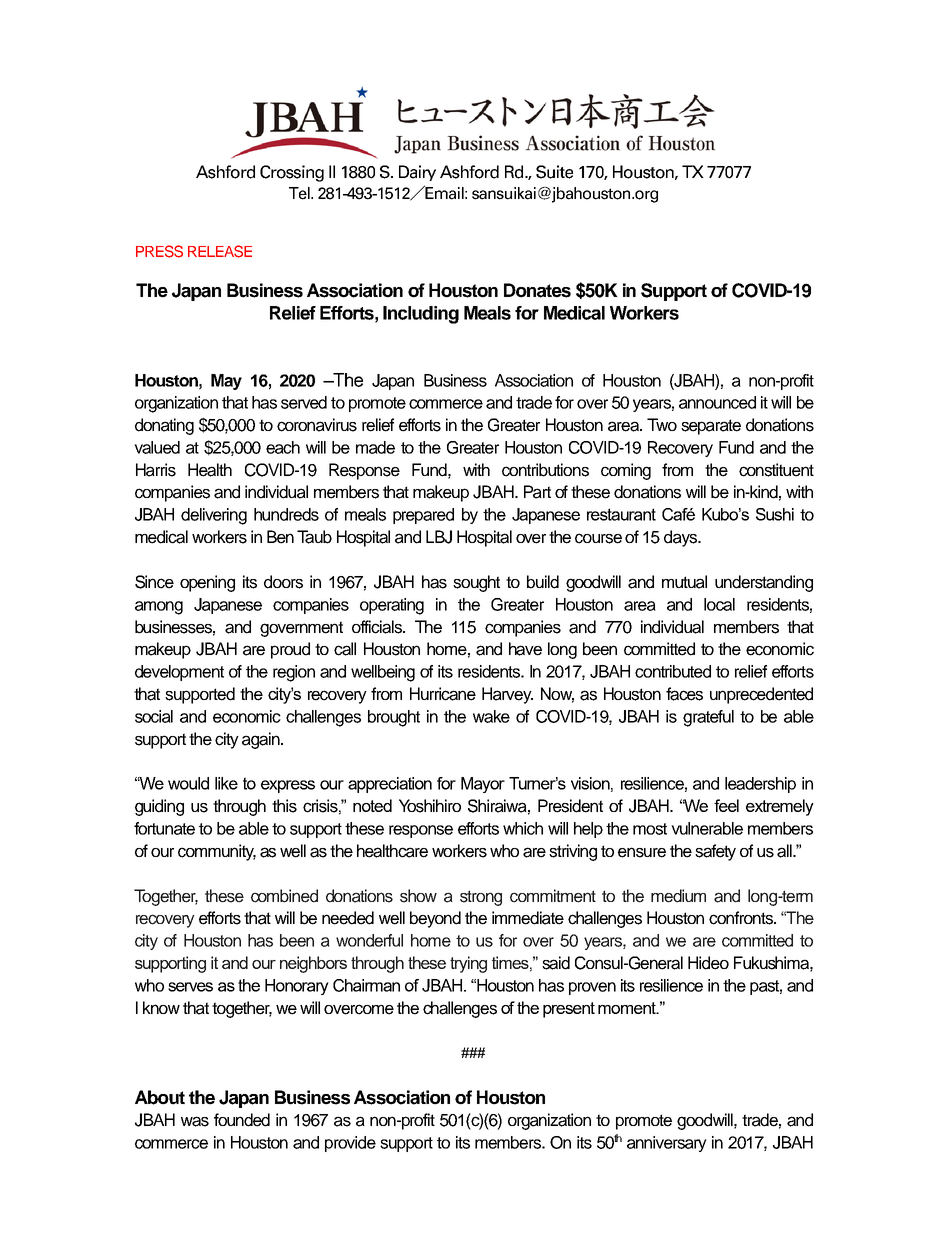  I want to click on Dairy, so click(417, 173).
